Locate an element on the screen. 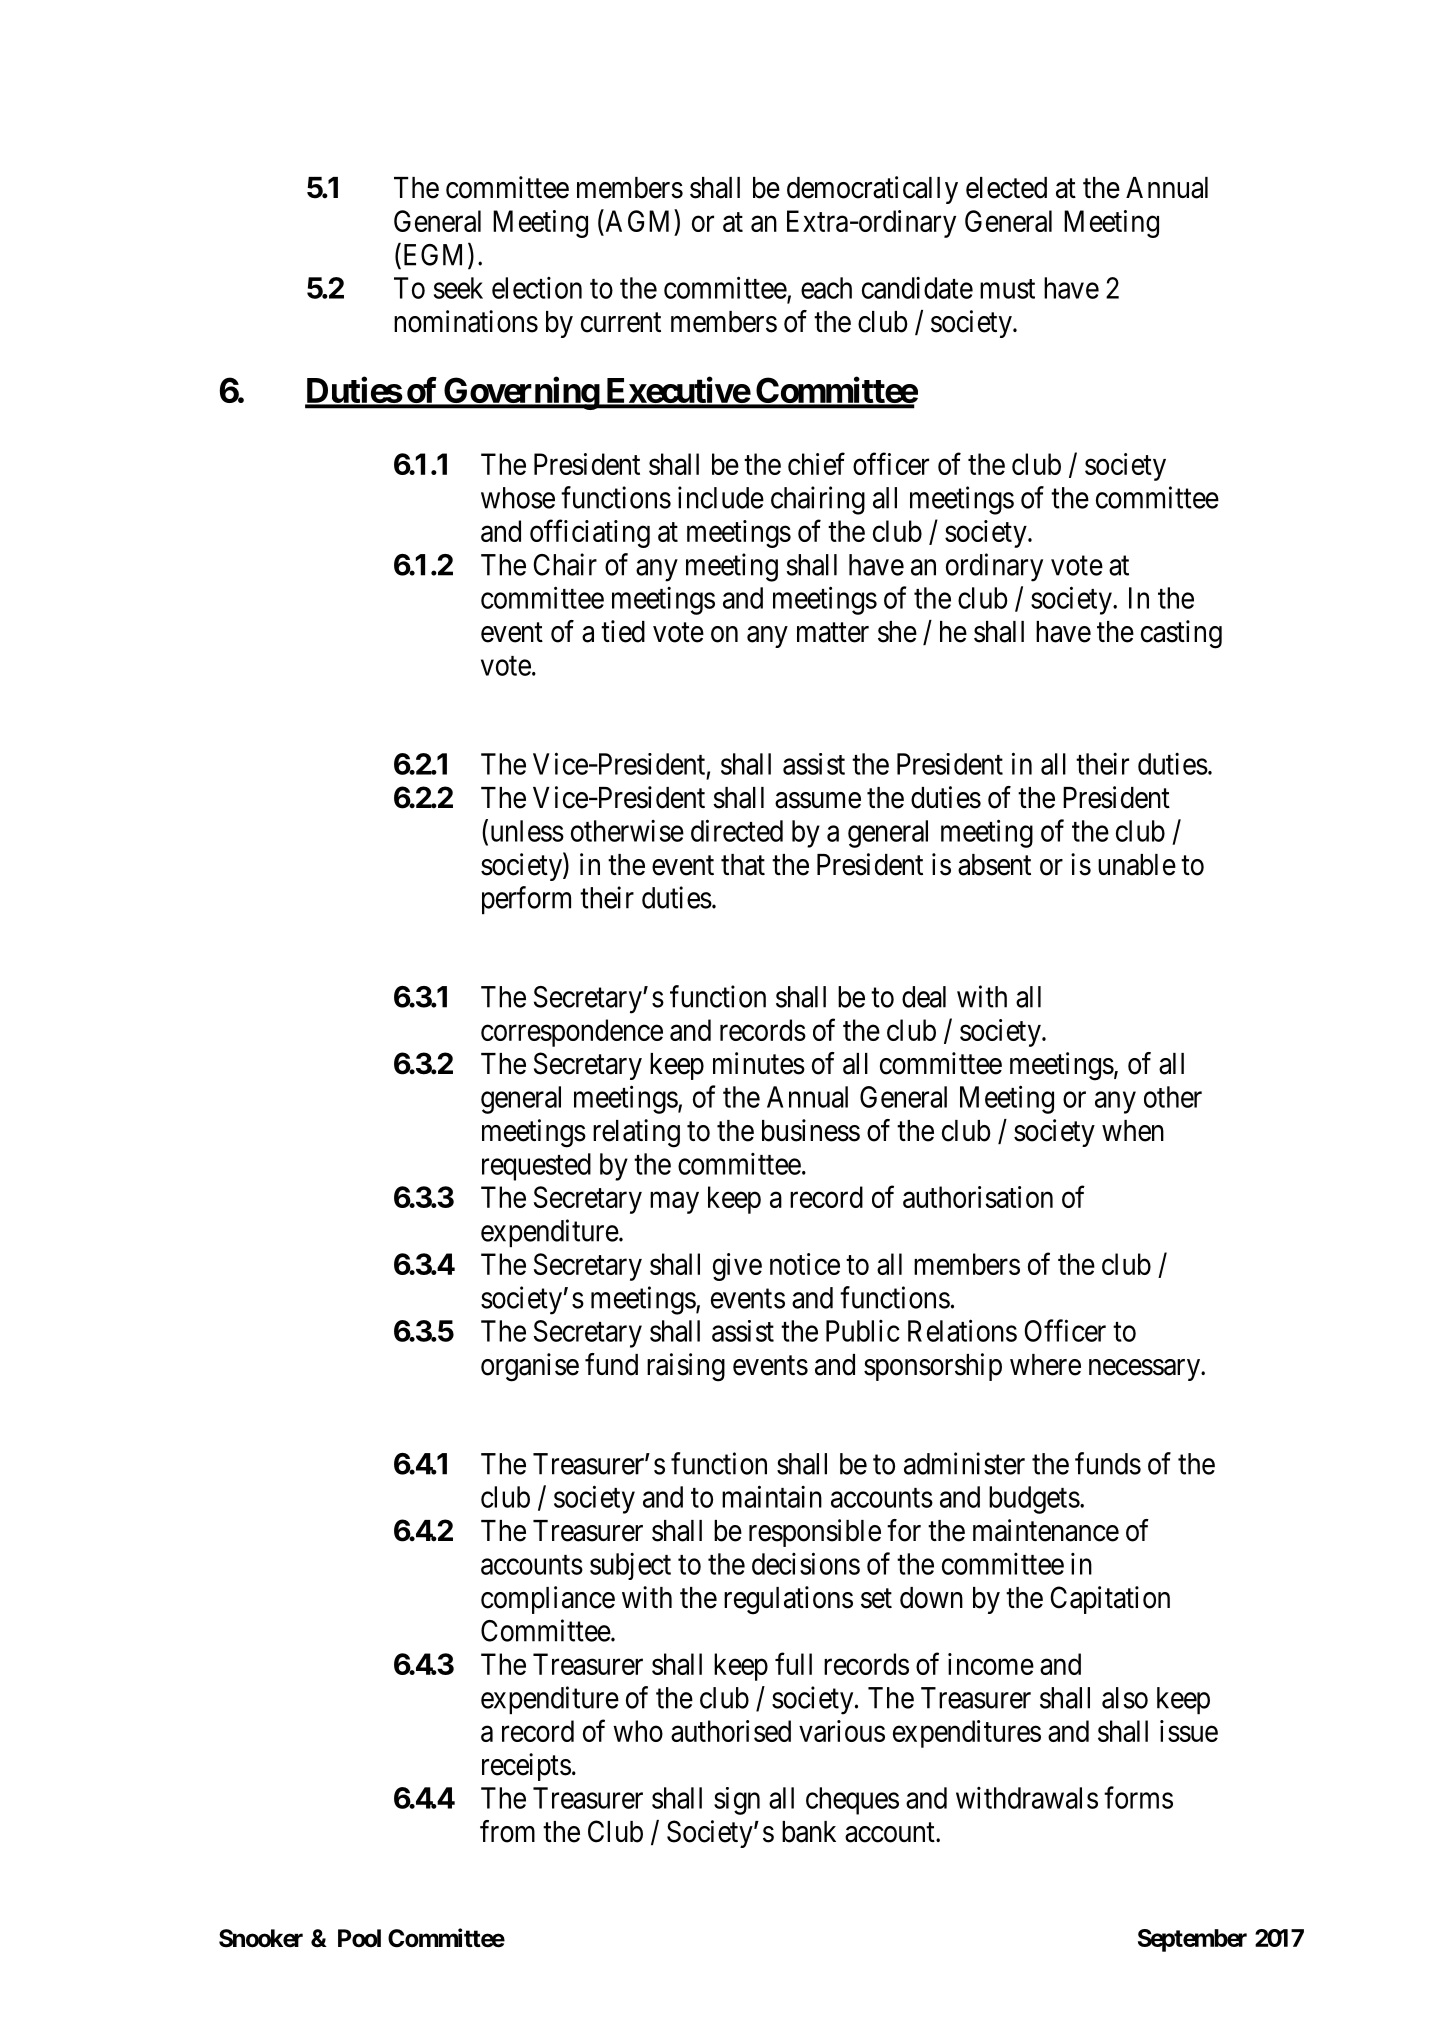 Image resolution: width=1443 pixels, height=2040 pixels. when is located at coordinates (1133, 1131).
